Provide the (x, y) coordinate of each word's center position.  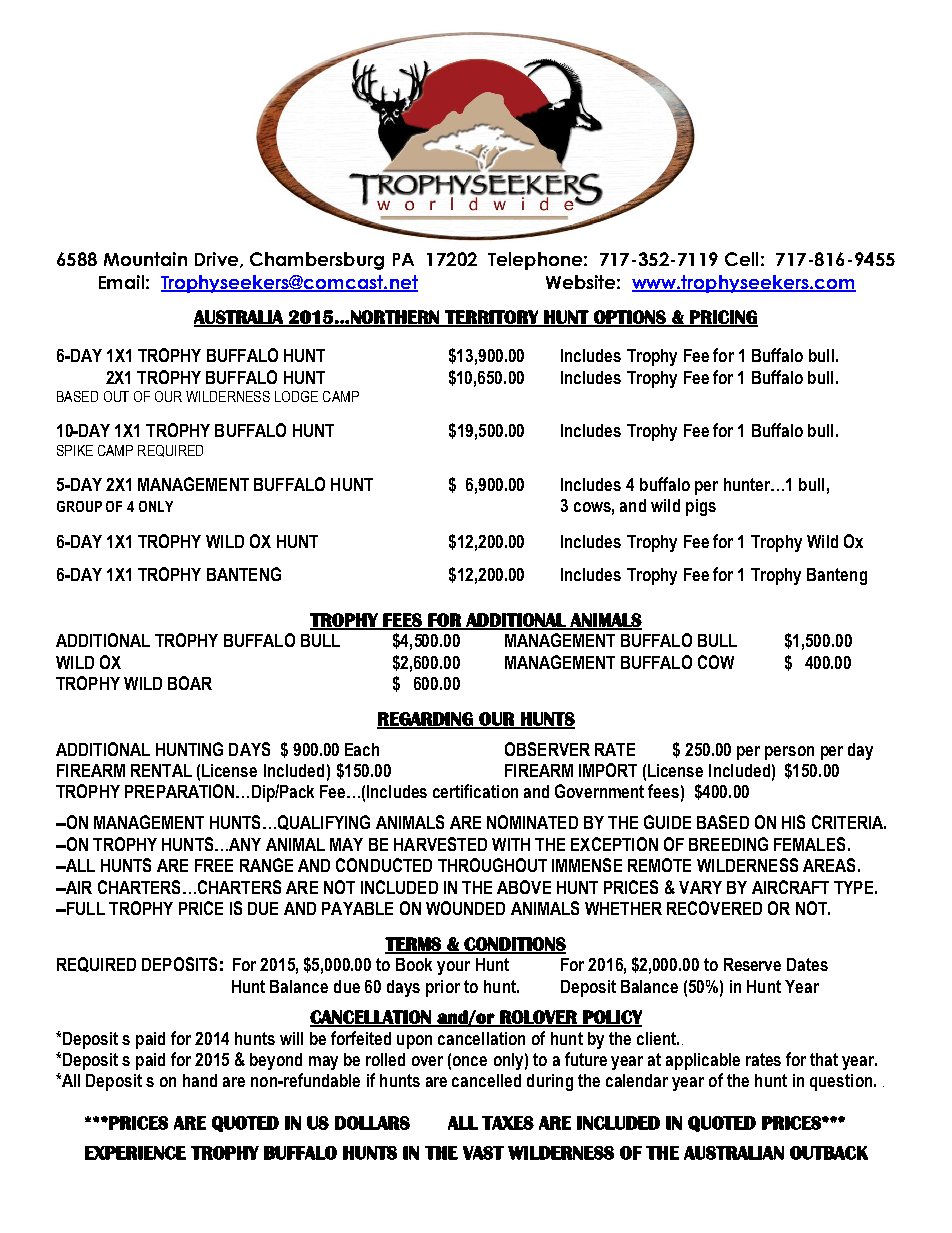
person (789, 753)
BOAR (190, 683)
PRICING (723, 318)
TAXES (508, 1123)
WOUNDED (465, 908)
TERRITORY (492, 318)
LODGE (296, 396)
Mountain (145, 259)
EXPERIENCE (135, 1153)
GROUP (79, 506)
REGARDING (426, 720)
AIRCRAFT (790, 887)
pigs (701, 507)
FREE (214, 865)
